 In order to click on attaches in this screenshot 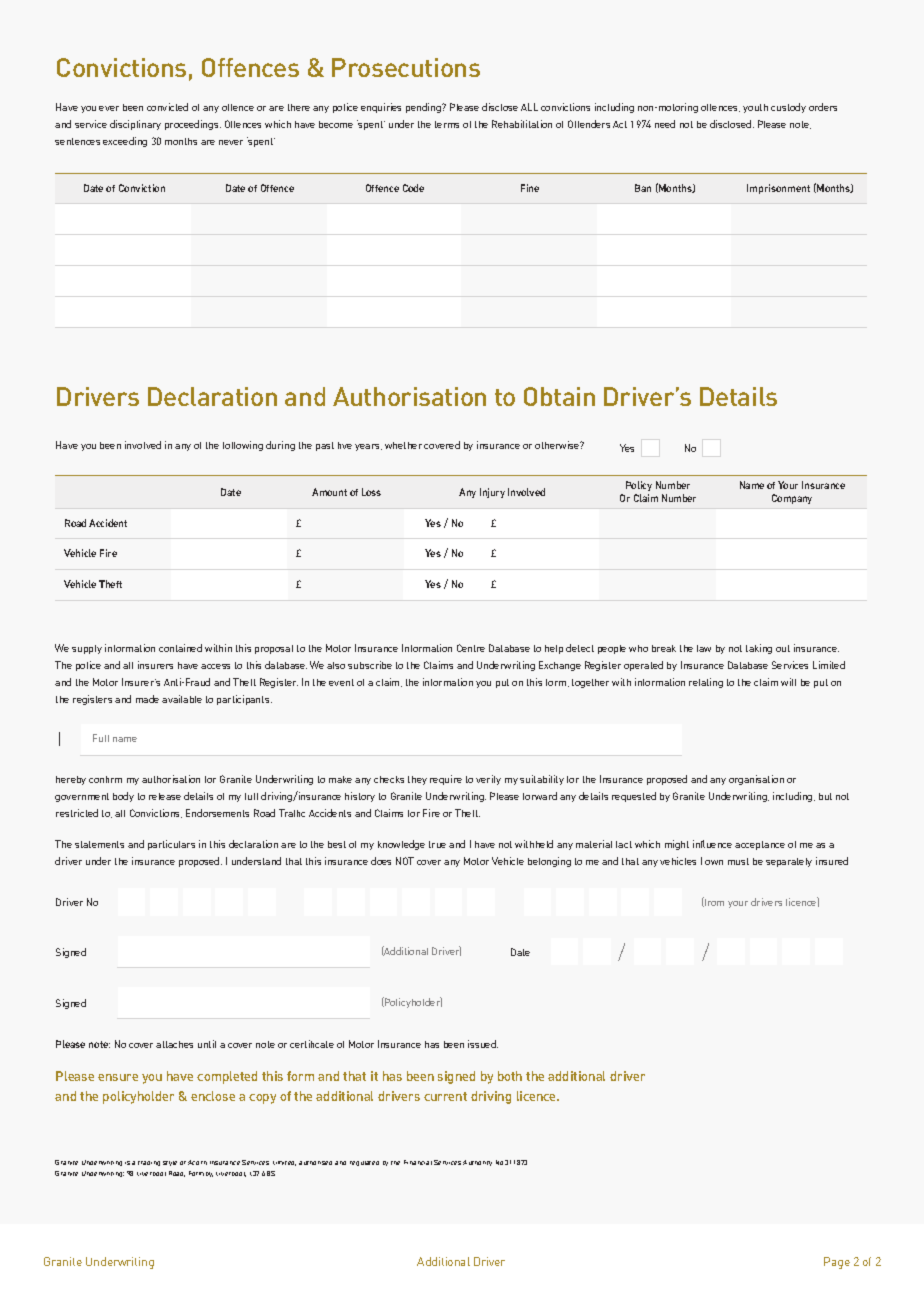, I will do `click(174, 1044)`.
